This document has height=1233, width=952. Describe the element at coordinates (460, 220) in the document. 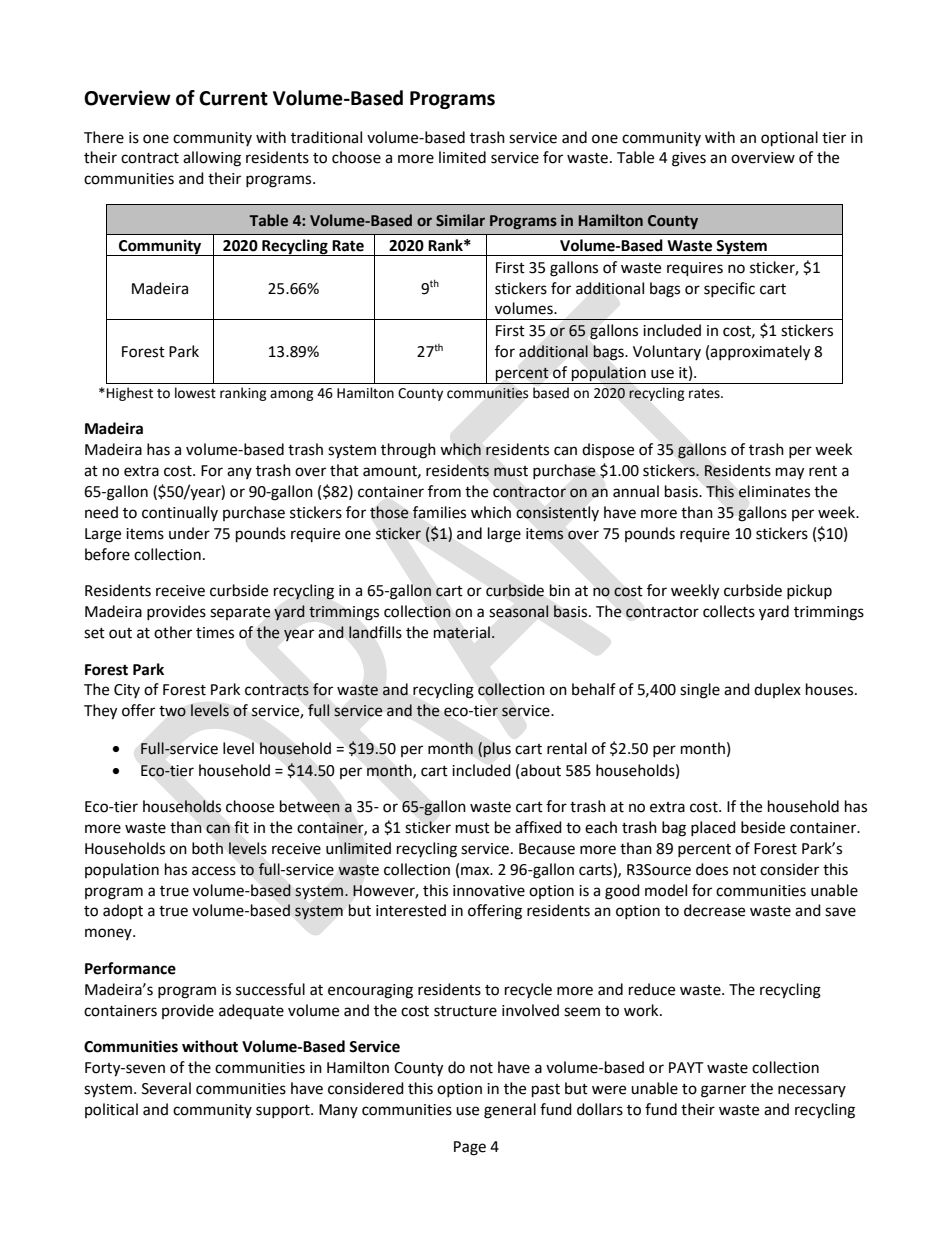

I see `Similar` at that location.
